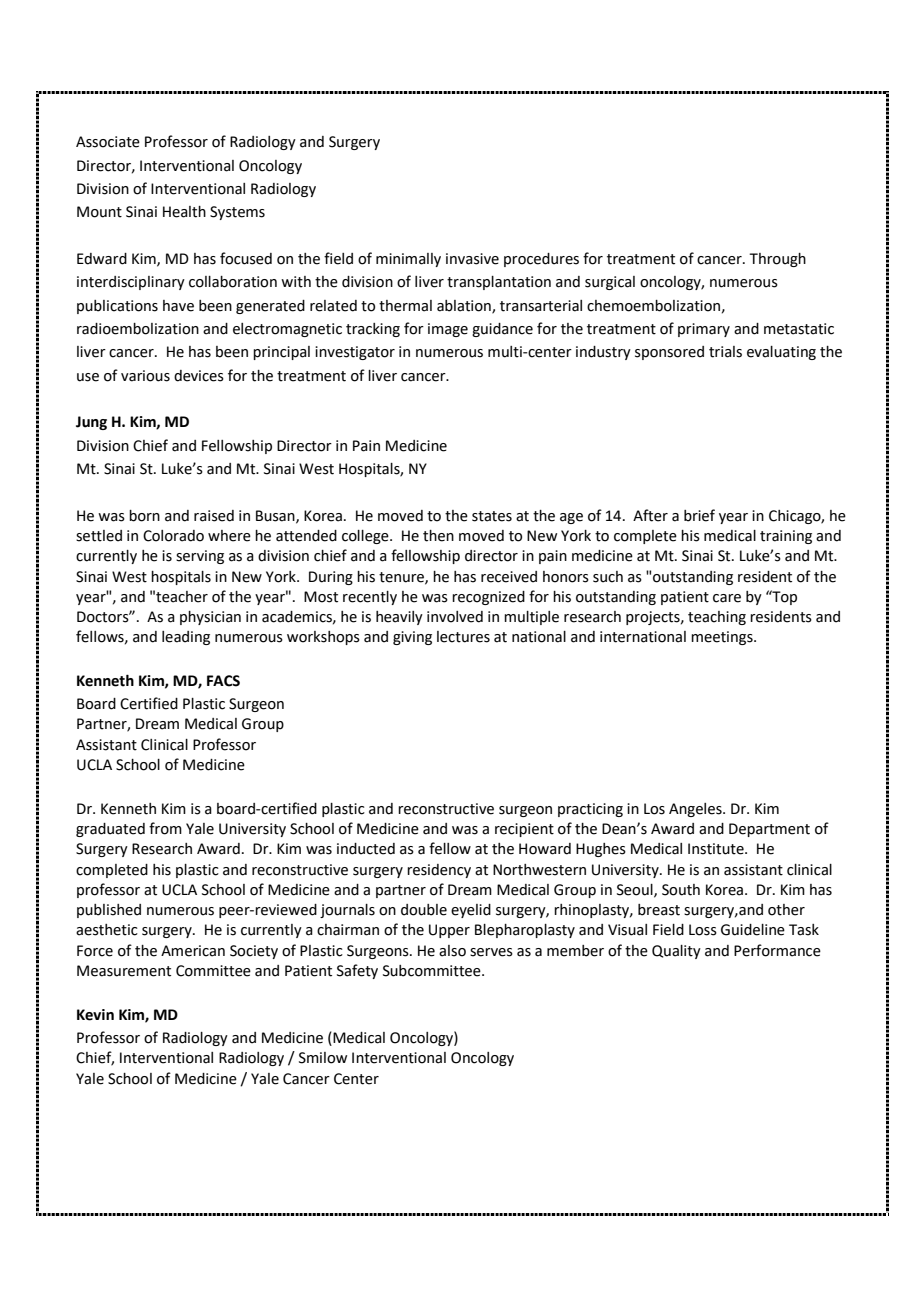 This screenshot has height=1307, width=924. I want to click on trials, so click(725, 352).
